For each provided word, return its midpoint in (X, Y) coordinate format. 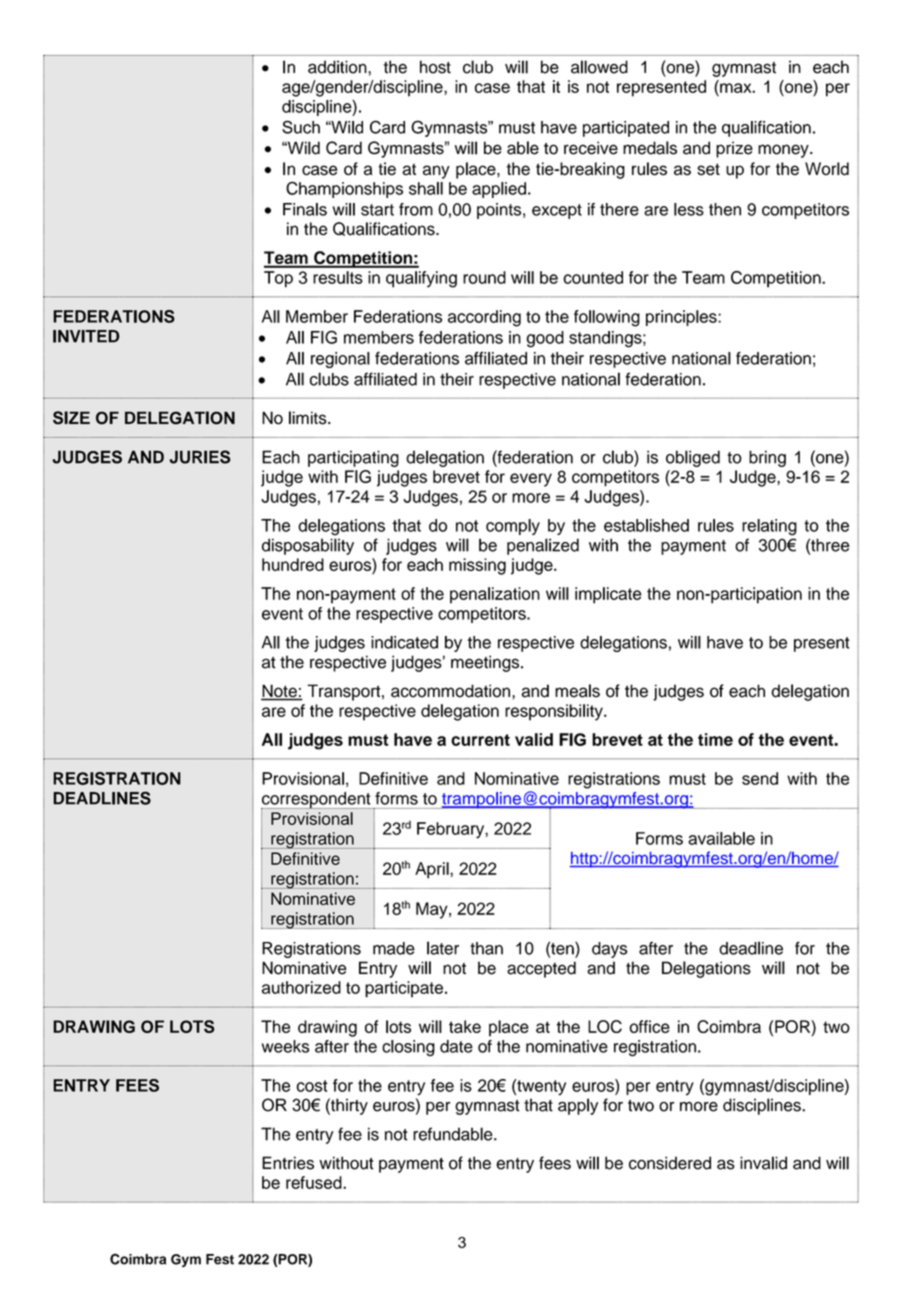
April (433, 870)
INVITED (86, 336)
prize (734, 149)
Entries (288, 1163)
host (435, 67)
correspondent (317, 801)
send (760, 778)
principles (682, 318)
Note (280, 692)
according (484, 318)
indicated (404, 642)
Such (301, 127)
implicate (608, 595)
